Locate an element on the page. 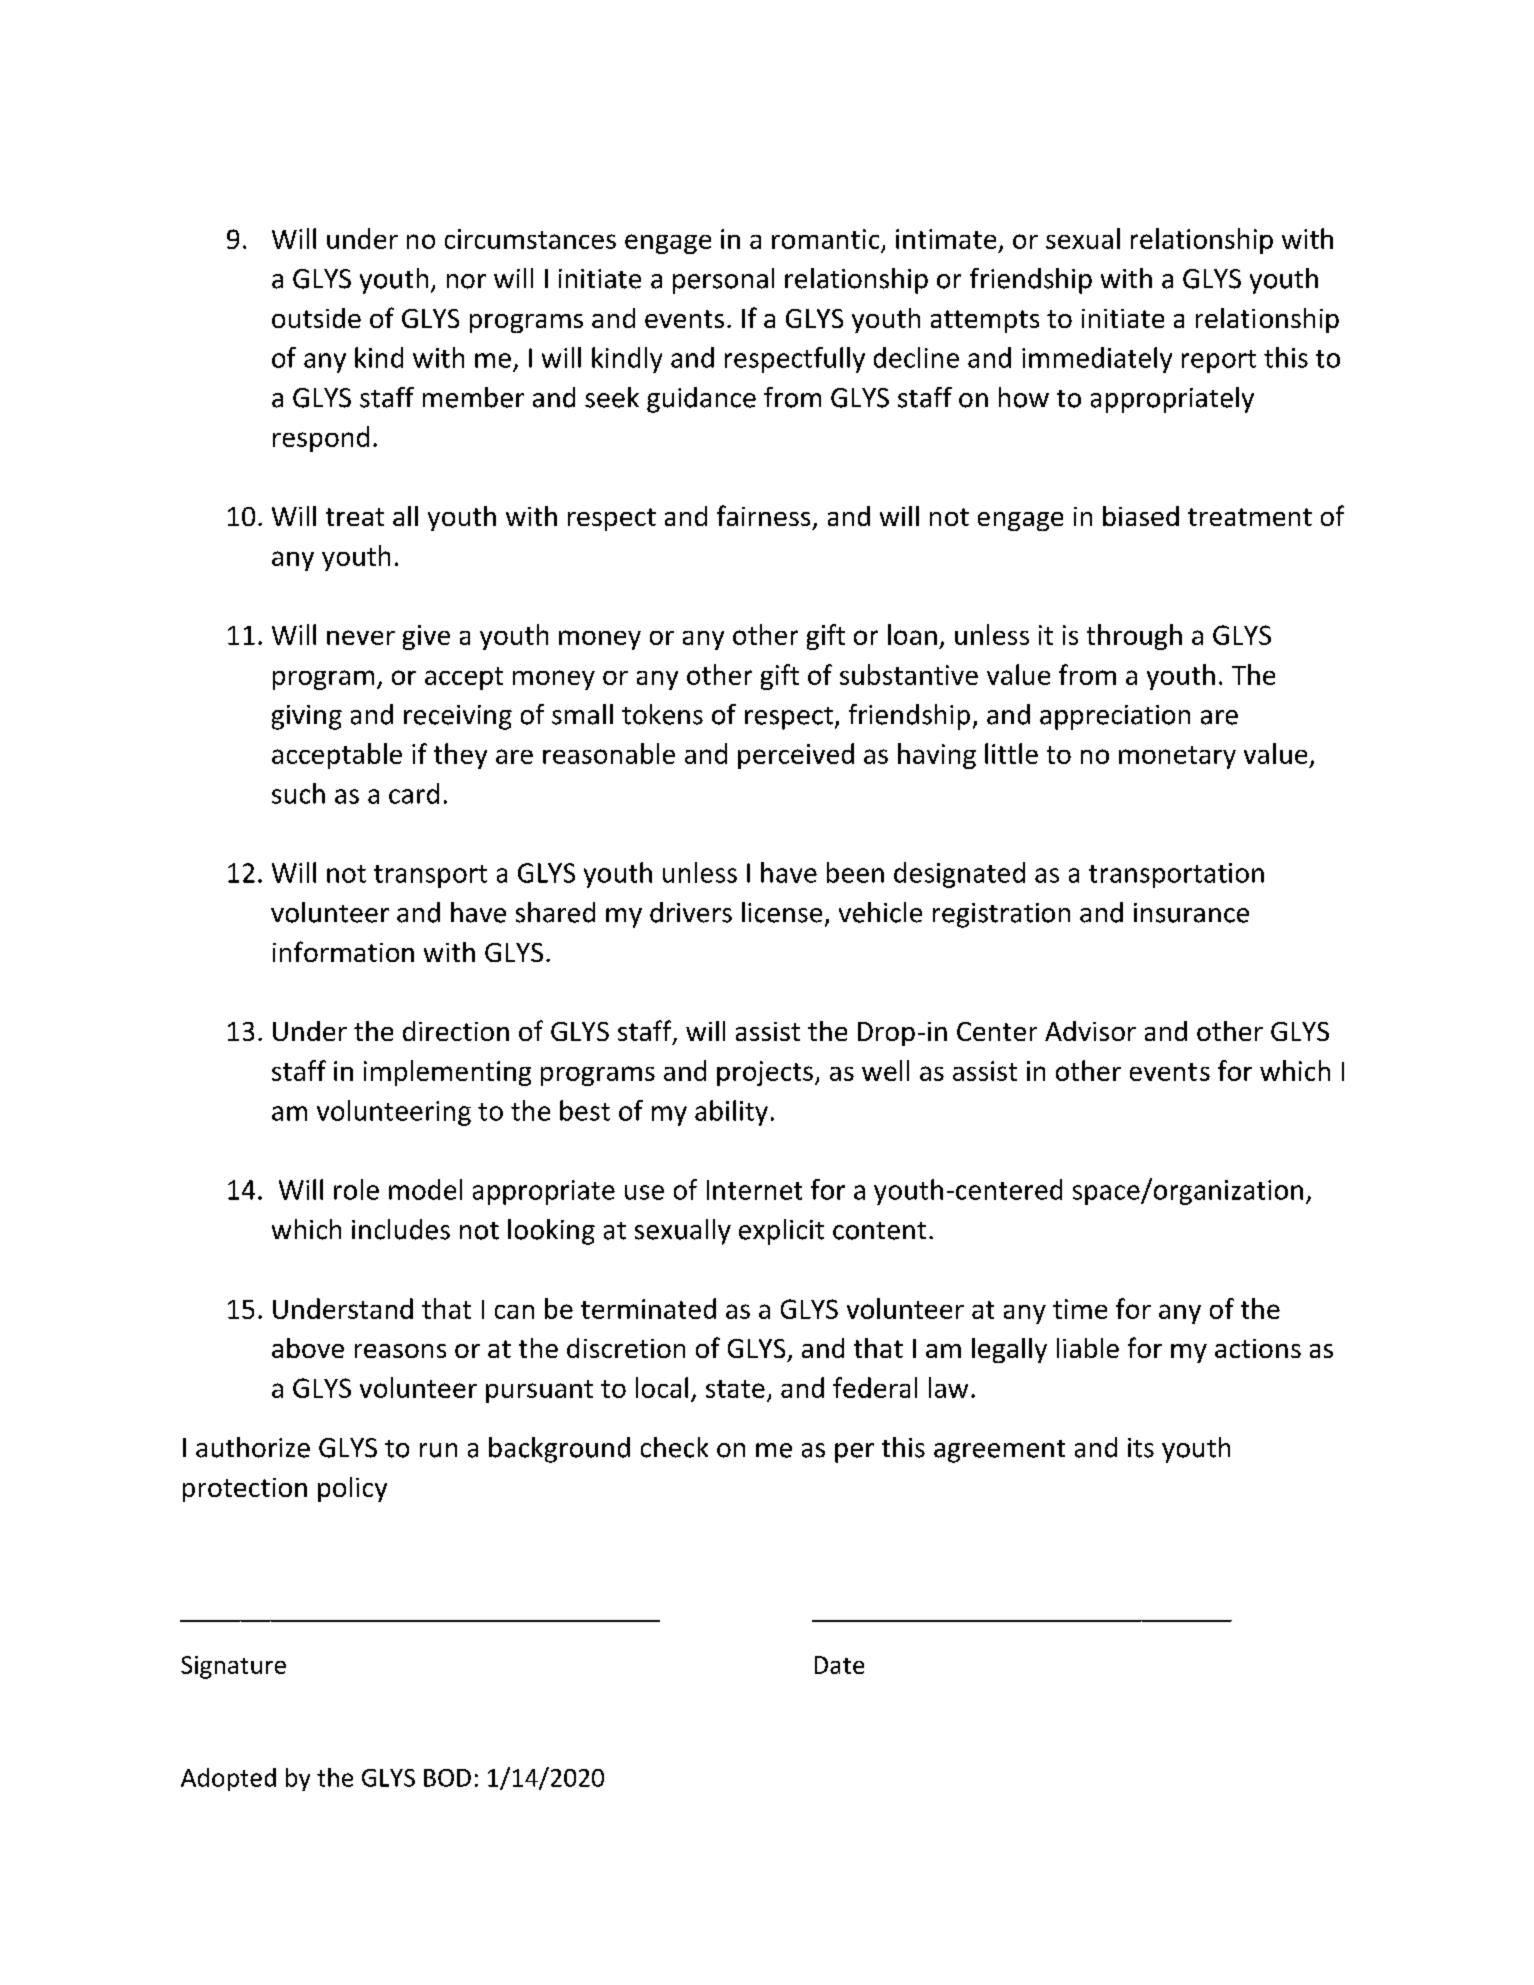 This image has height=1985, width=1534. outside is located at coordinates (316, 318).
